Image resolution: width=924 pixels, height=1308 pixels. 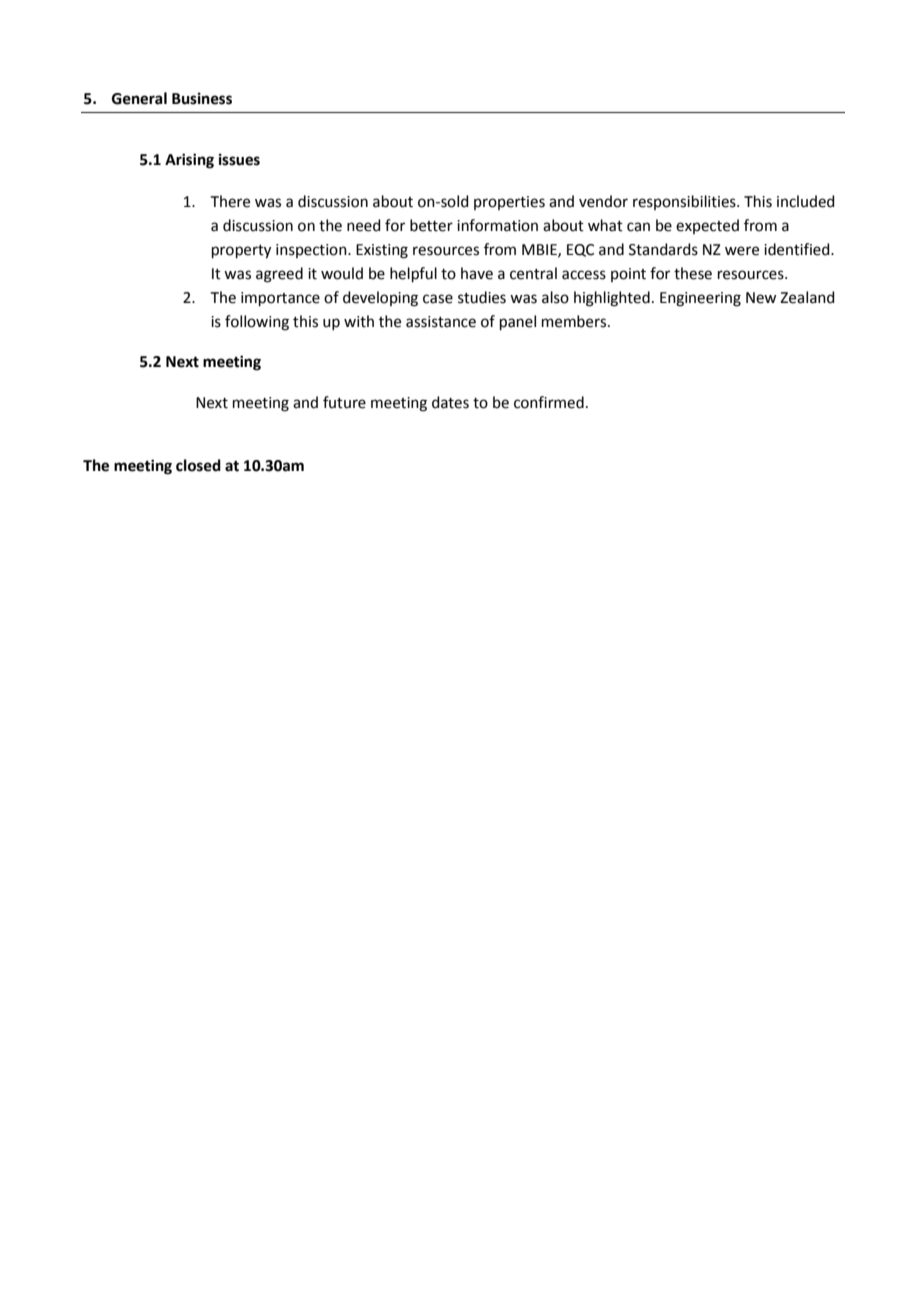 I want to click on dates, so click(x=450, y=402).
